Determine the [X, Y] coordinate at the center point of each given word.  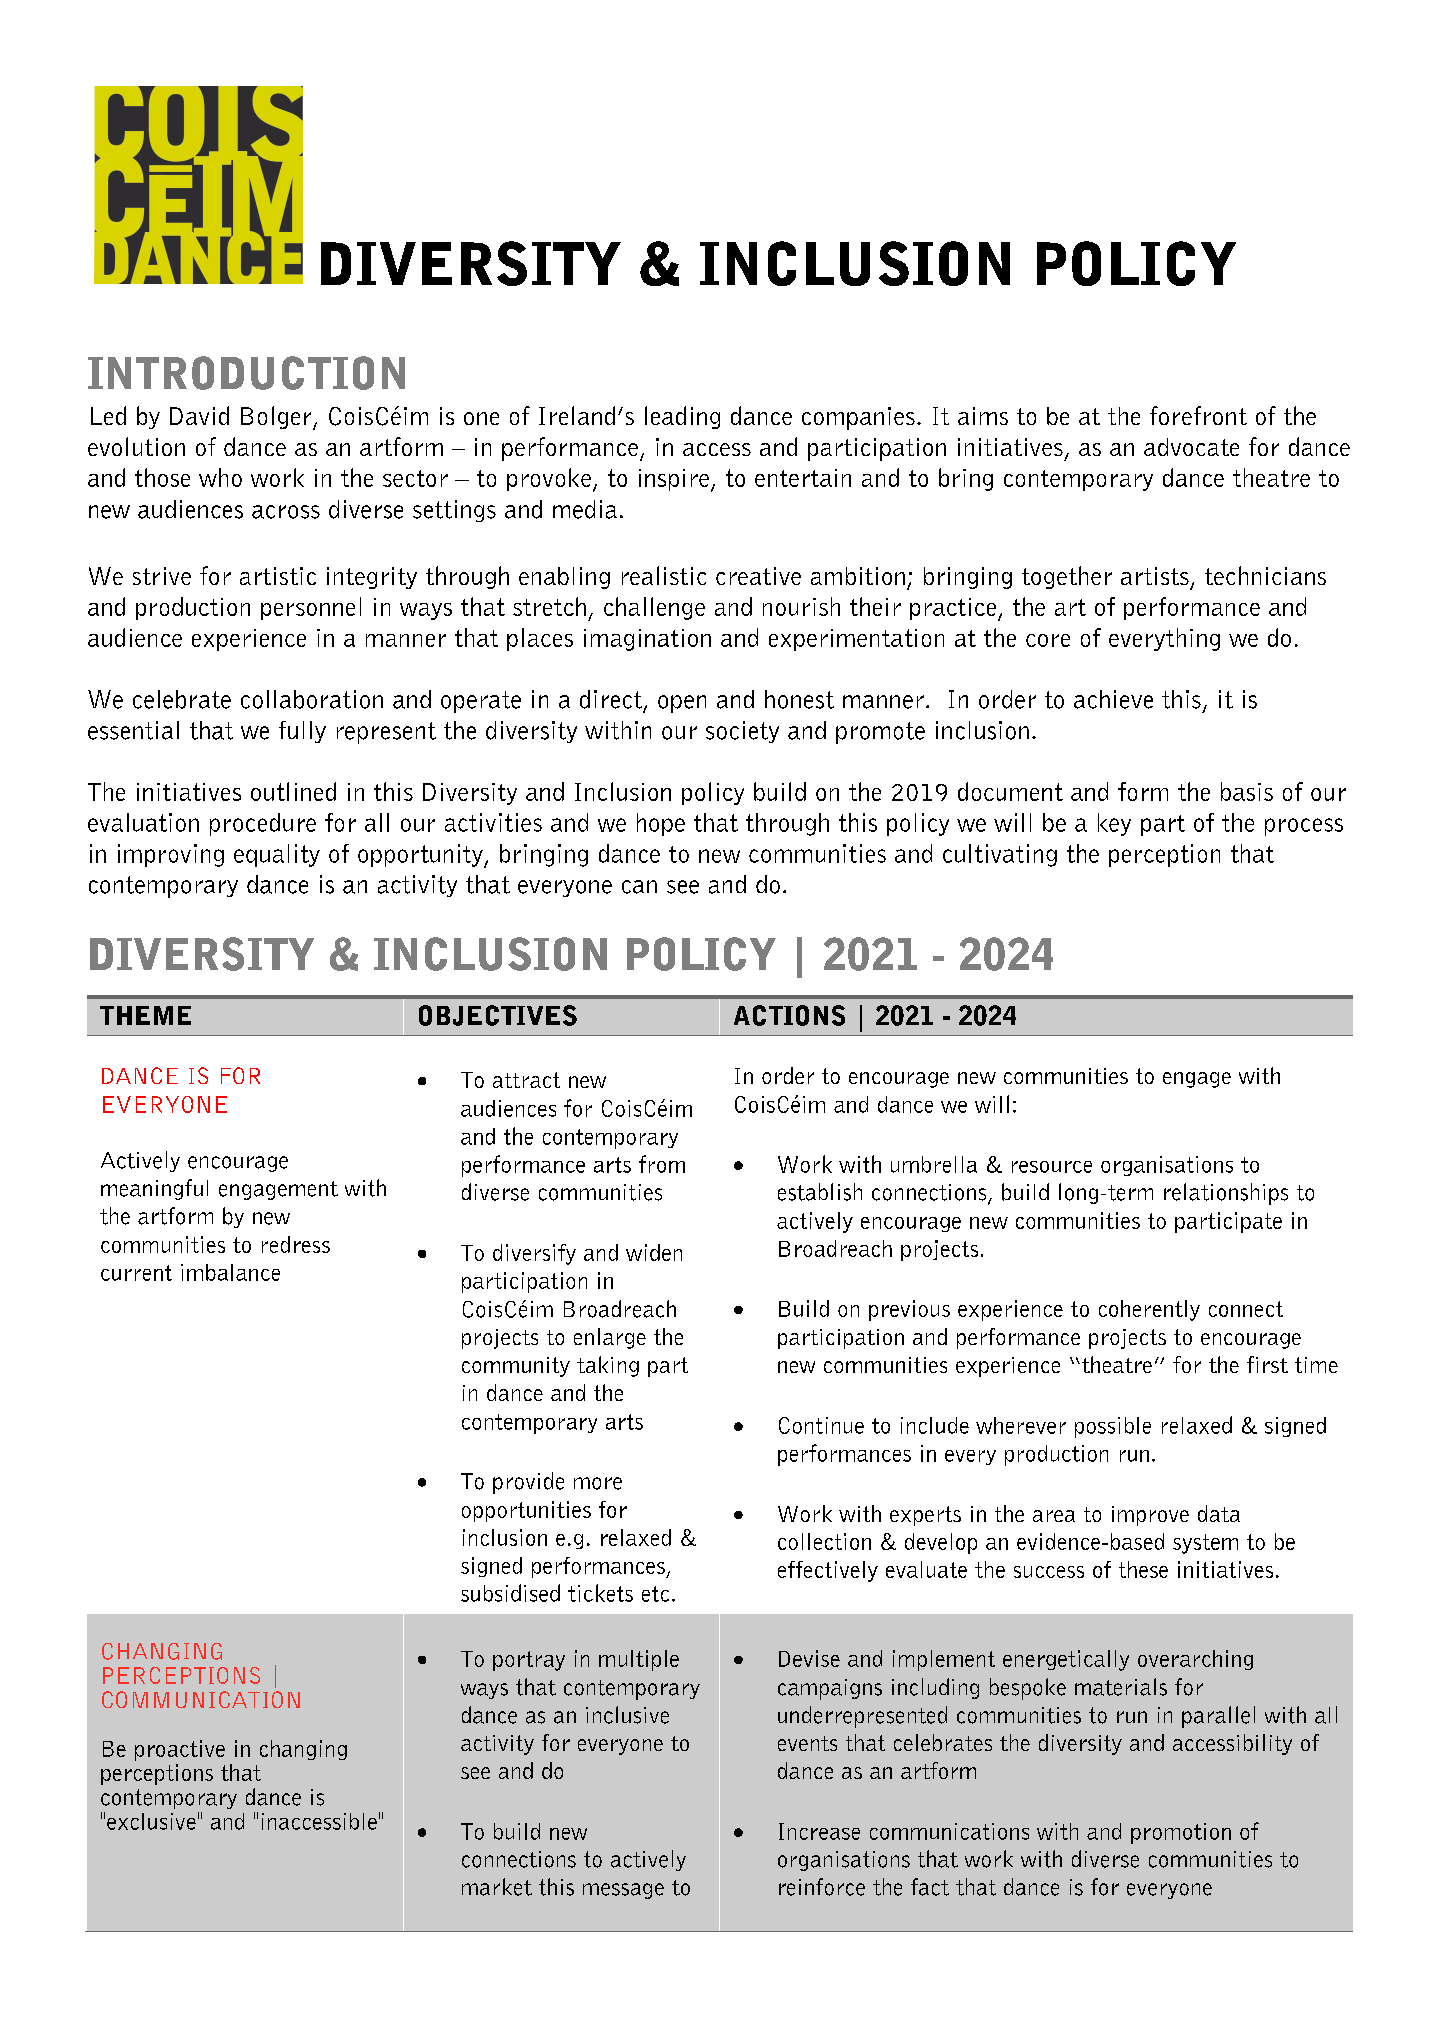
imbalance [230, 1272]
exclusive [151, 1821]
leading [682, 417]
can [639, 887]
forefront [1198, 415]
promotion [1181, 1833]
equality [277, 855]
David [199, 415]
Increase [819, 1831]
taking [608, 1366]
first [1267, 1364]
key [1114, 824]
